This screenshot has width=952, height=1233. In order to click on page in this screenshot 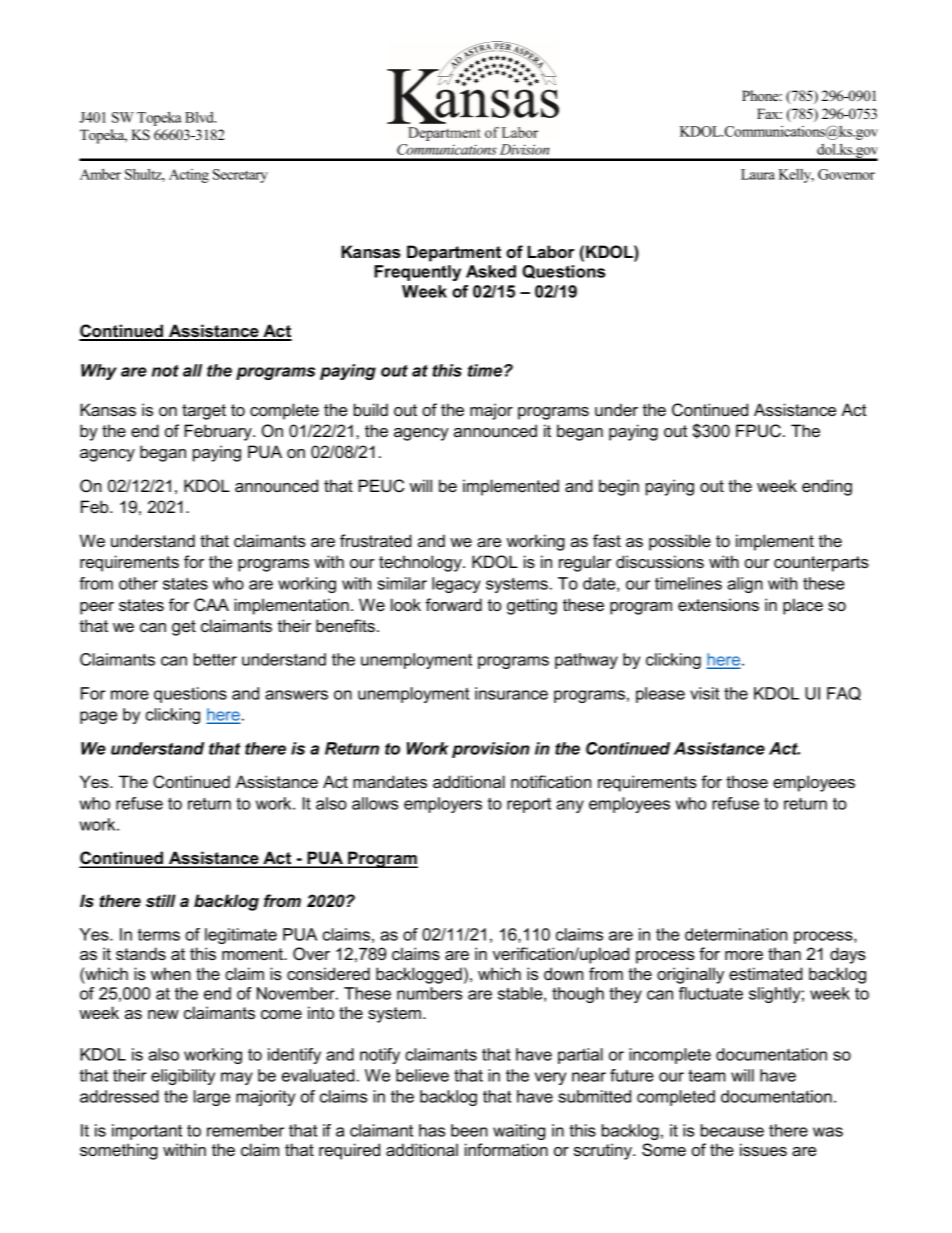, I will do `click(98, 717)`.
